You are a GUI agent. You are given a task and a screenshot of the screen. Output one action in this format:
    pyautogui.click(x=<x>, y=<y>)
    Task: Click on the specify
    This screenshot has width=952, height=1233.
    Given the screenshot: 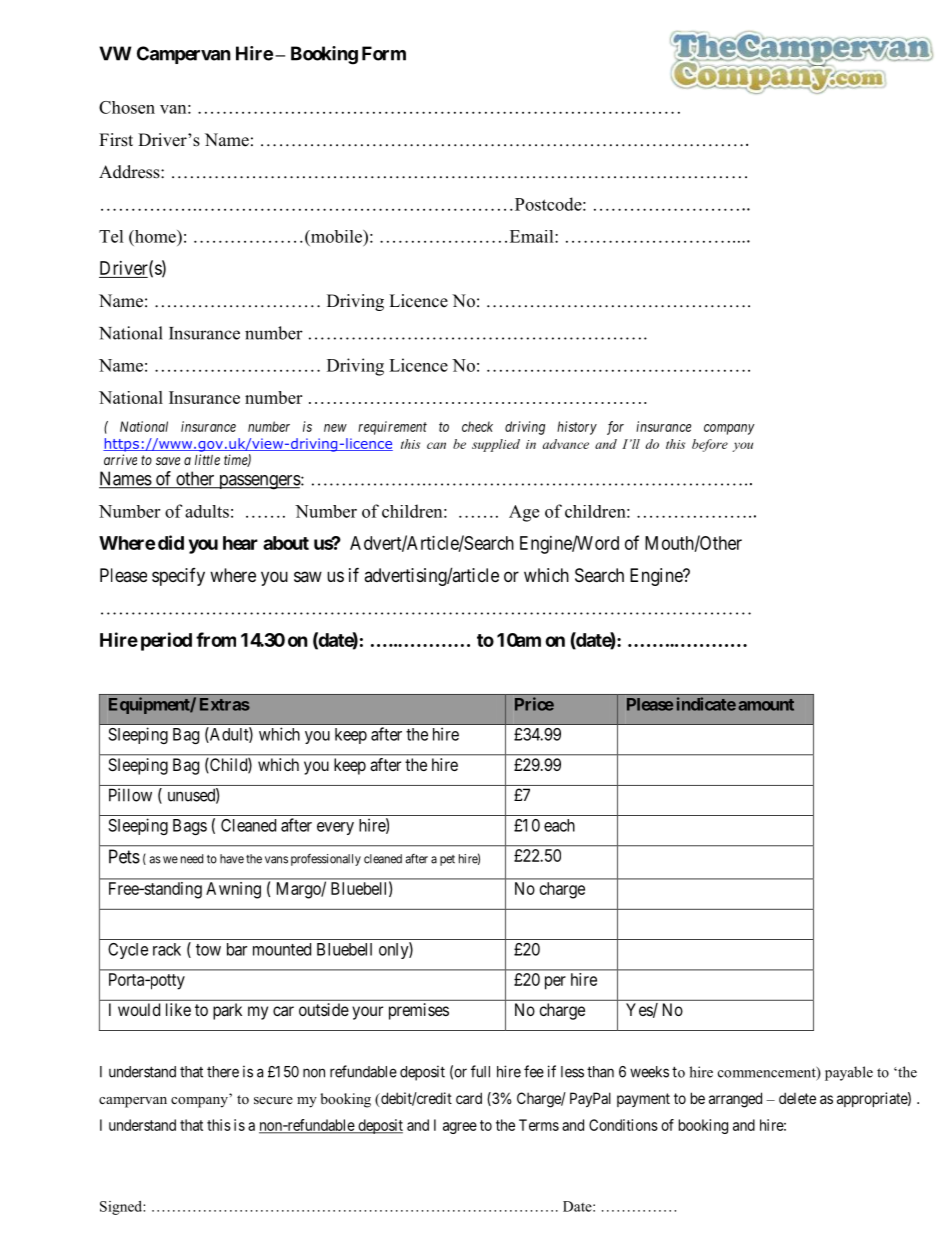 What is the action you would take?
    pyautogui.click(x=178, y=577)
